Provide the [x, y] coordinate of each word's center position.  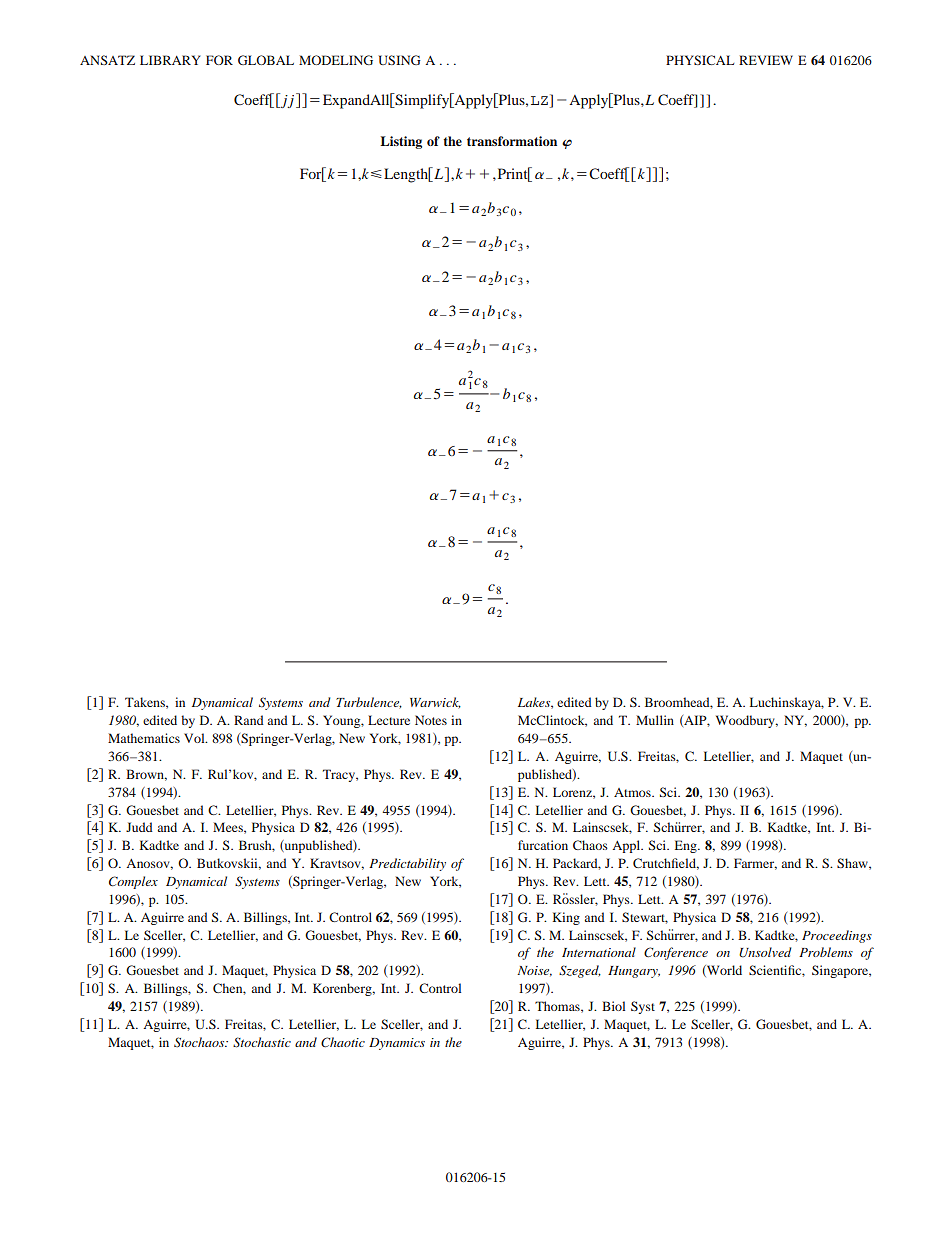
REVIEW [766, 60]
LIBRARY [170, 60]
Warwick [435, 703]
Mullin [655, 720]
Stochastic [262, 1042]
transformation [512, 141]
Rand [249, 720]
